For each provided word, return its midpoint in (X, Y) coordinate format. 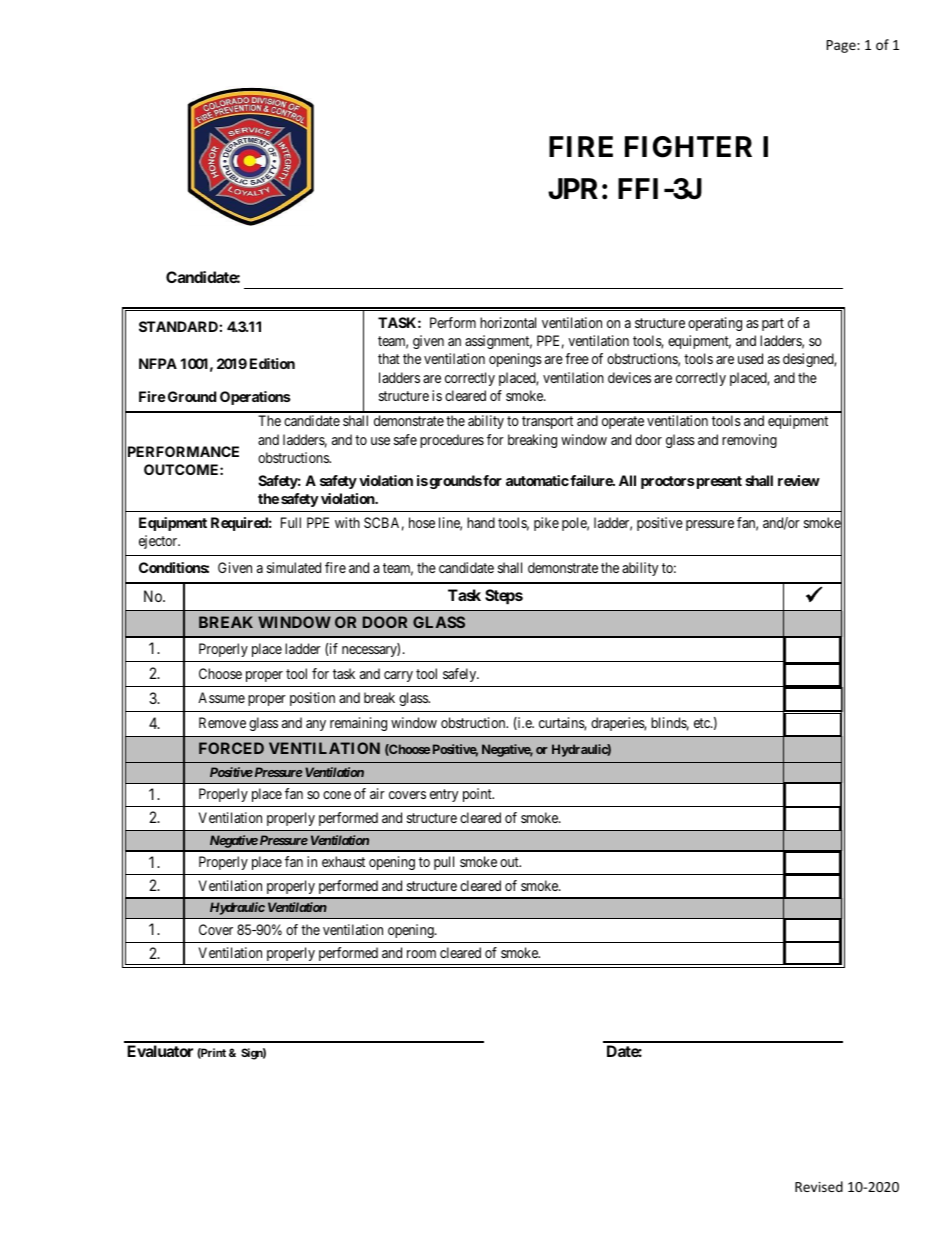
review (799, 480)
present (718, 482)
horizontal (508, 322)
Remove (222, 722)
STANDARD (179, 326)
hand (481, 522)
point (478, 795)
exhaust (343, 861)
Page (842, 46)
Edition (272, 363)
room (421, 954)
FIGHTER (688, 147)
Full (291, 522)
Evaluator (160, 1051)
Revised (819, 1186)
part (773, 324)
